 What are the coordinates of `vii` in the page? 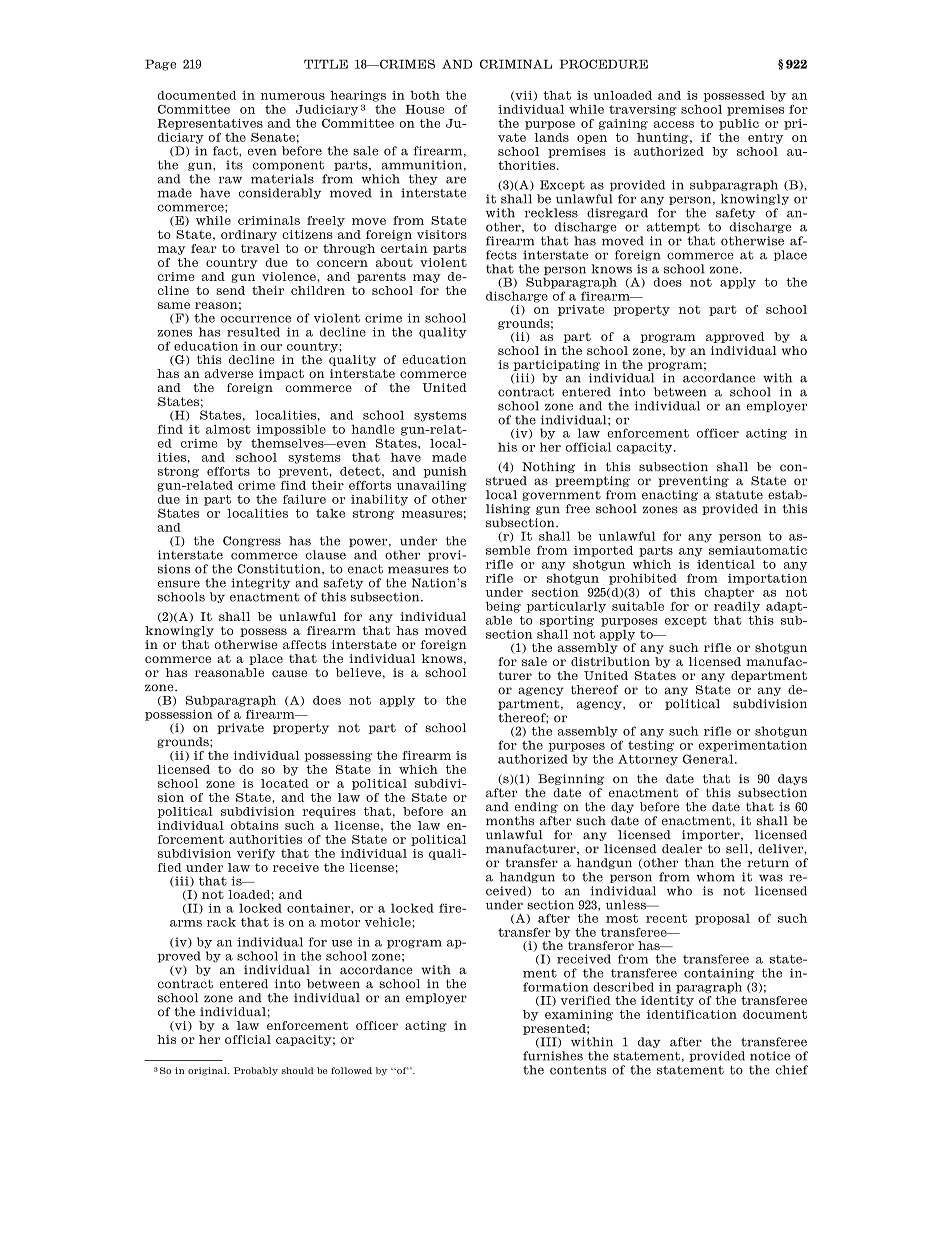 It's located at (524, 96).
